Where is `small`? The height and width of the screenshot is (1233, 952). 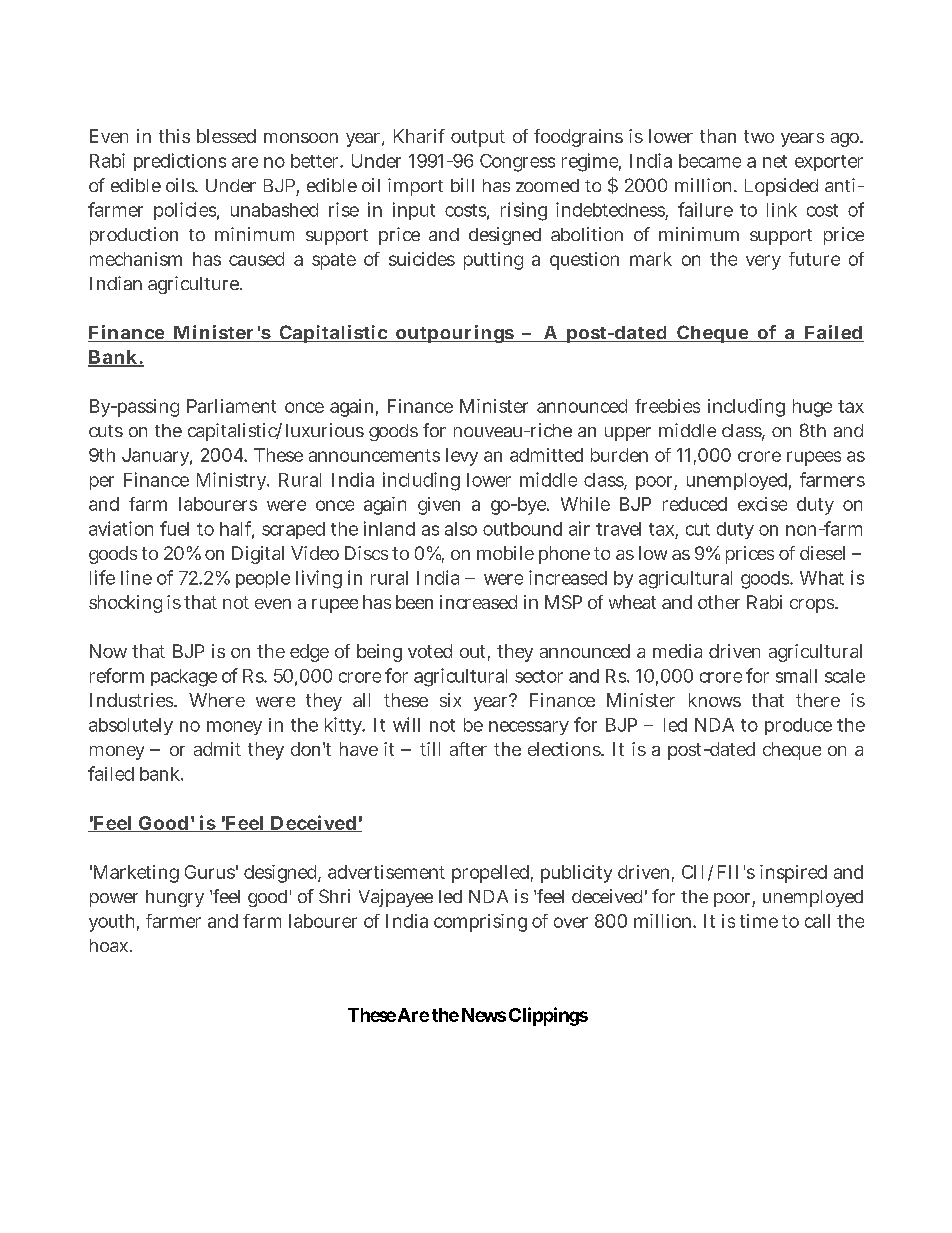 small is located at coordinates (796, 676).
